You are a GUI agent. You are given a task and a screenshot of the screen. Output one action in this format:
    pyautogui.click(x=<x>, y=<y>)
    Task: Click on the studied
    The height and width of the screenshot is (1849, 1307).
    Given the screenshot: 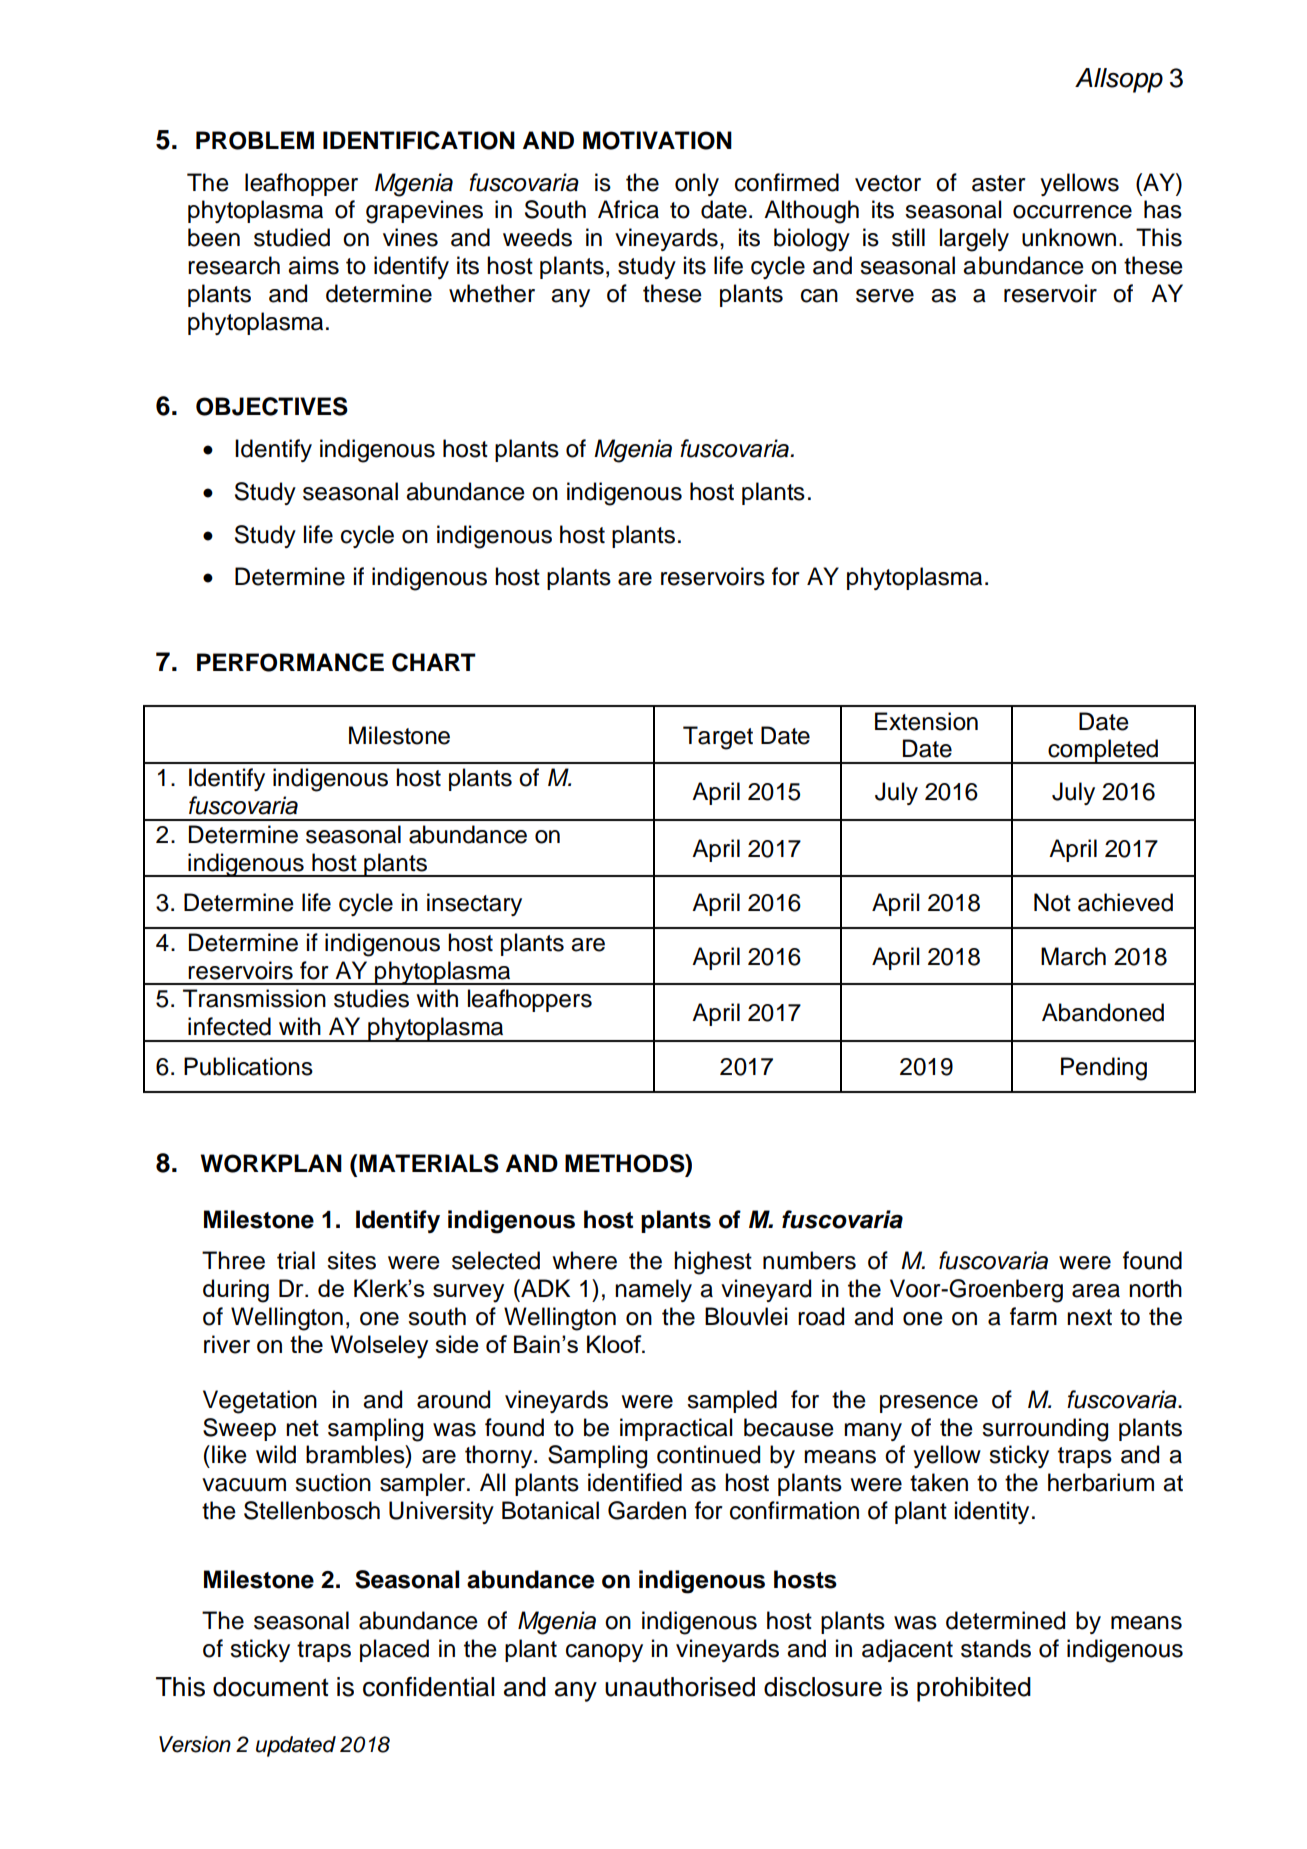 What is the action you would take?
    pyautogui.click(x=292, y=237)
